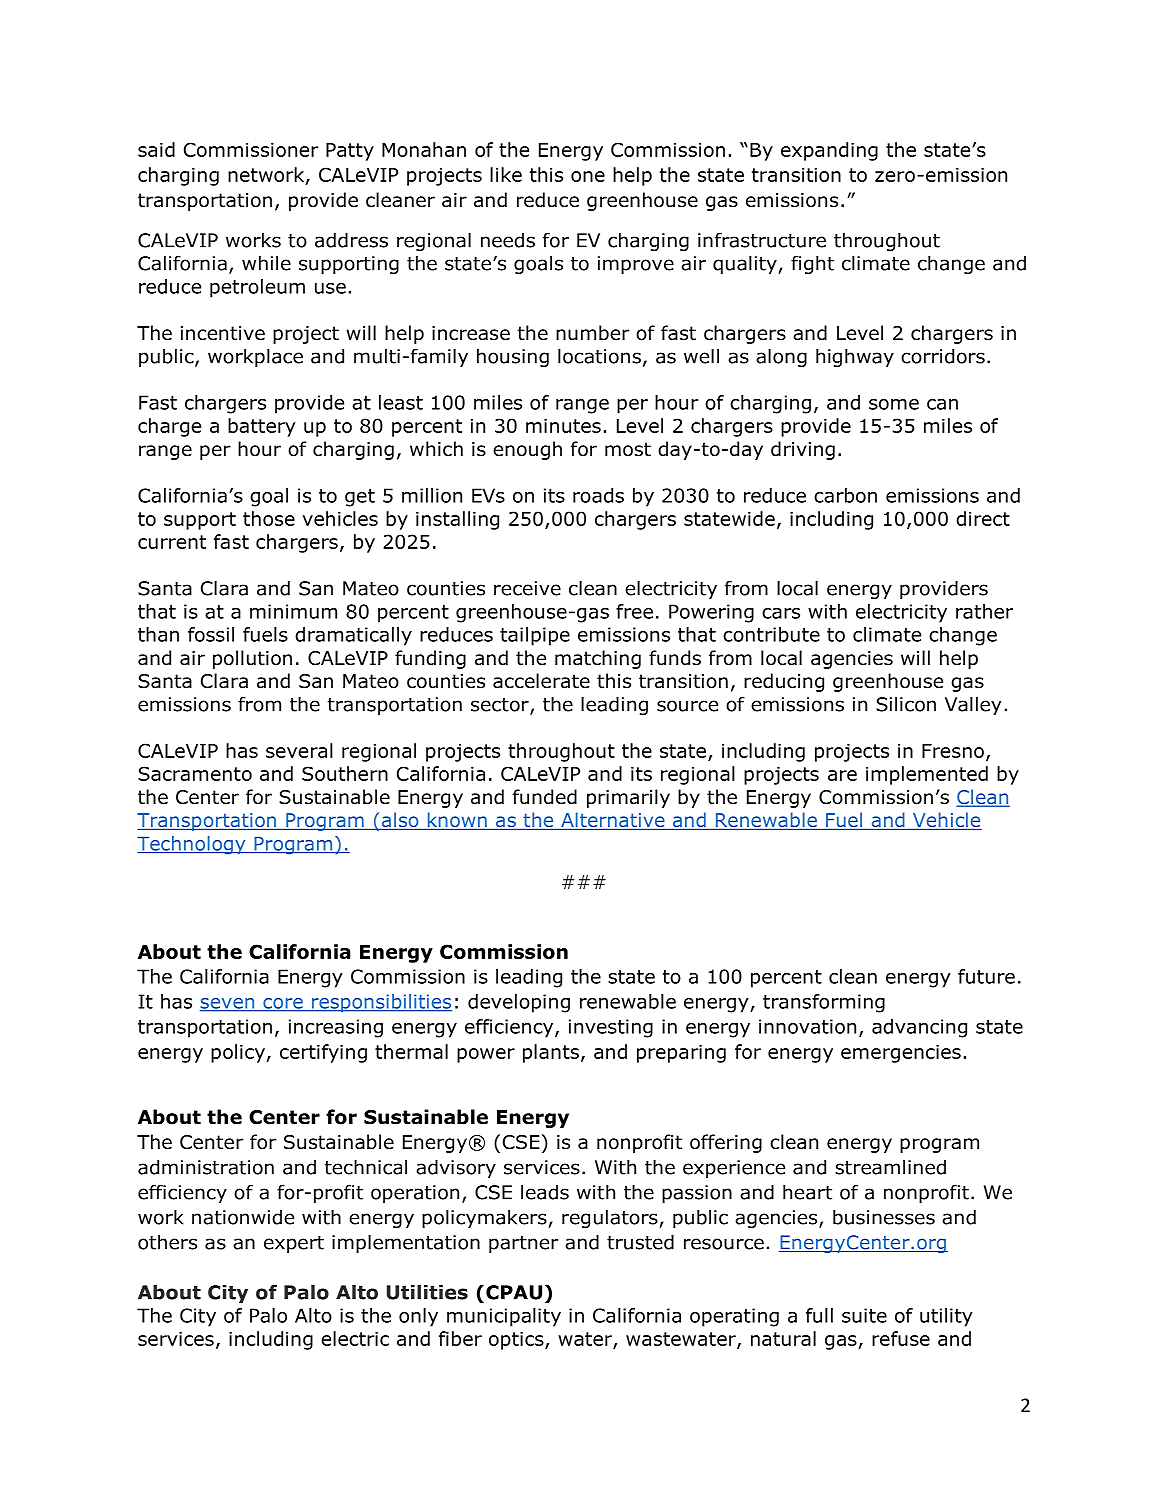  I want to click on expanding, so click(829, 151).
